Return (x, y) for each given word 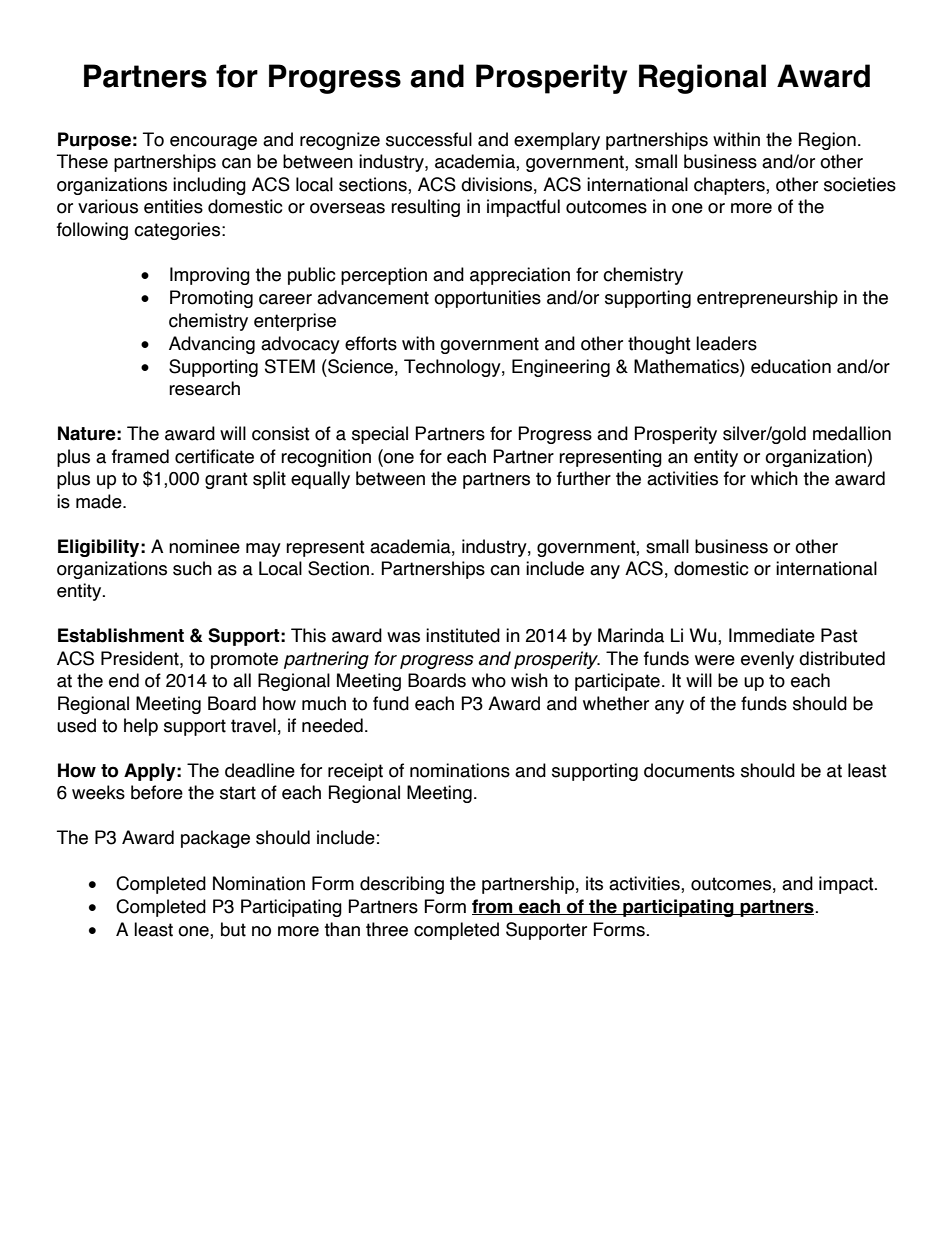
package (215, 839)
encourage (213, 143)
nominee (204, 546)
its (594, 883)
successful (429, 139)
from (493, 907)
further (584, 478)
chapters (730, 186)
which (774, 478)
